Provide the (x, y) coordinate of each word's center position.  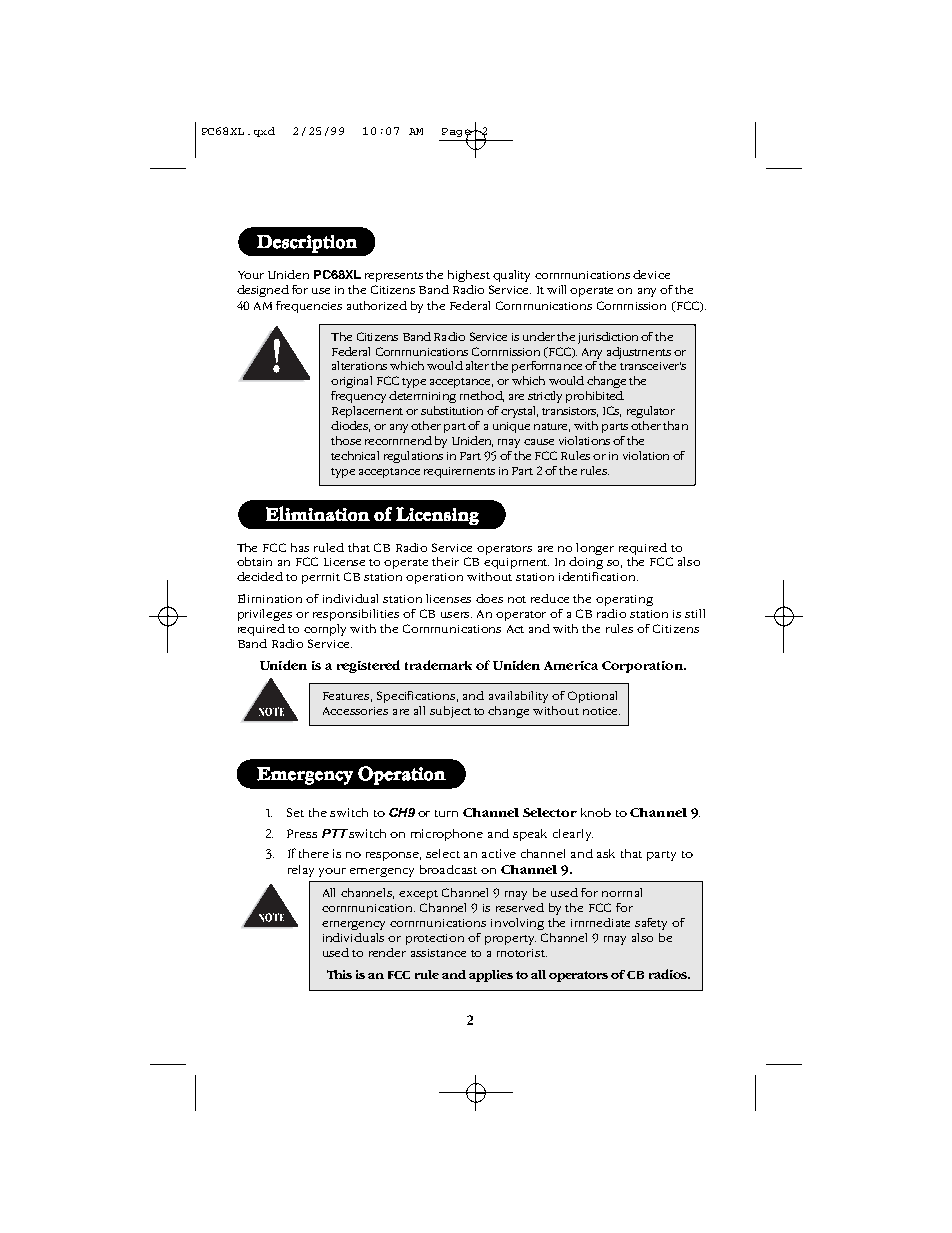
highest (469, 276)
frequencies (309, 307)
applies (491, 976)
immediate (600, 922)
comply (325, 630)
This (339, 974)
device (651, 274)
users (456, 615)
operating (624, 600)
